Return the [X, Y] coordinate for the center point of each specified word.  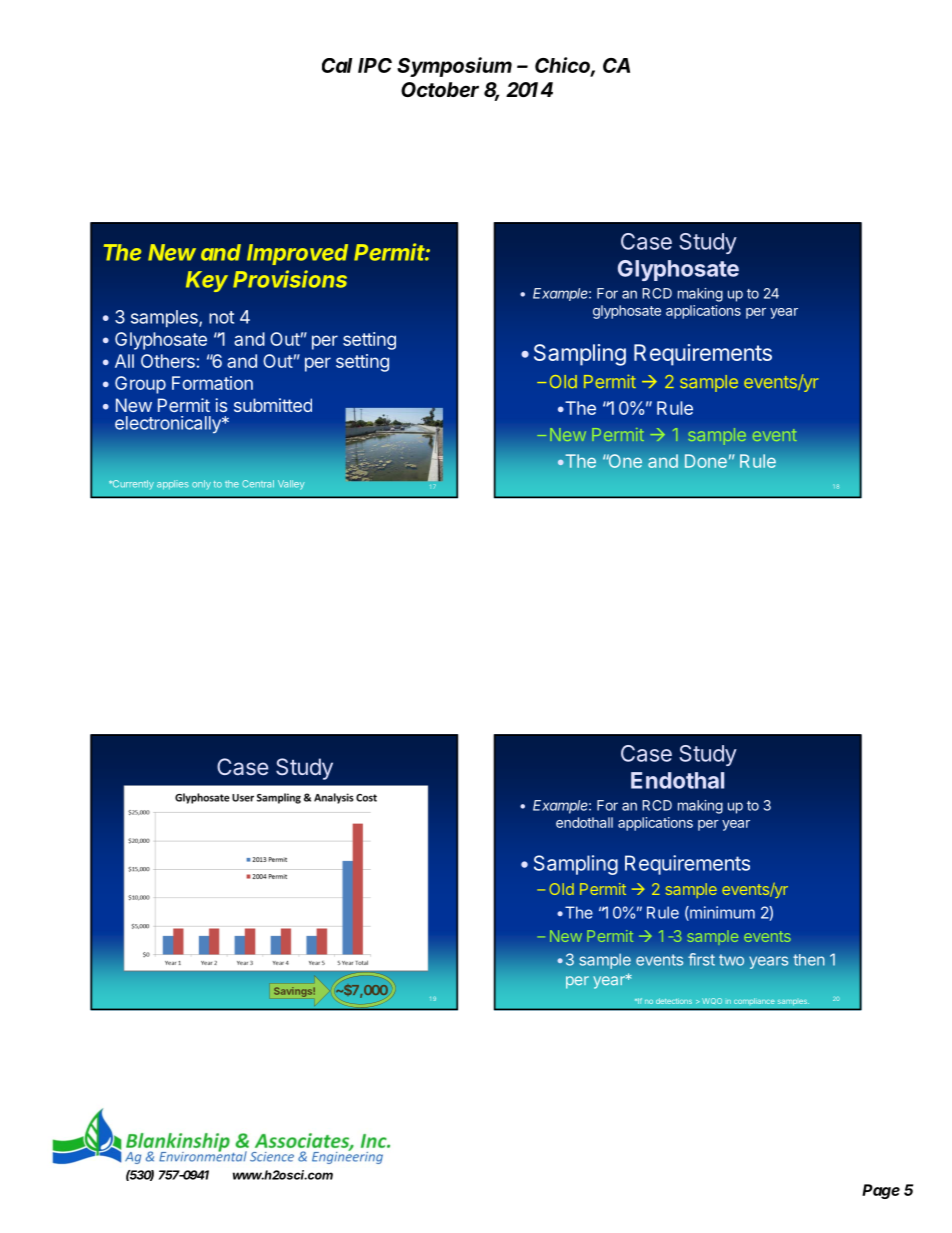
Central [258, 484]
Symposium [454, 67]
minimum [721, 913]
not [221, 317]
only [201, 484]
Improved [297, 254]
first [701, 959]
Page [881, 1191]
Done [706, 461]
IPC [375, 65]
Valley [291, 485]
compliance [754, 1002]
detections [674, 1001]
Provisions [290, 279]
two [731, 960]
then [809, 960]
